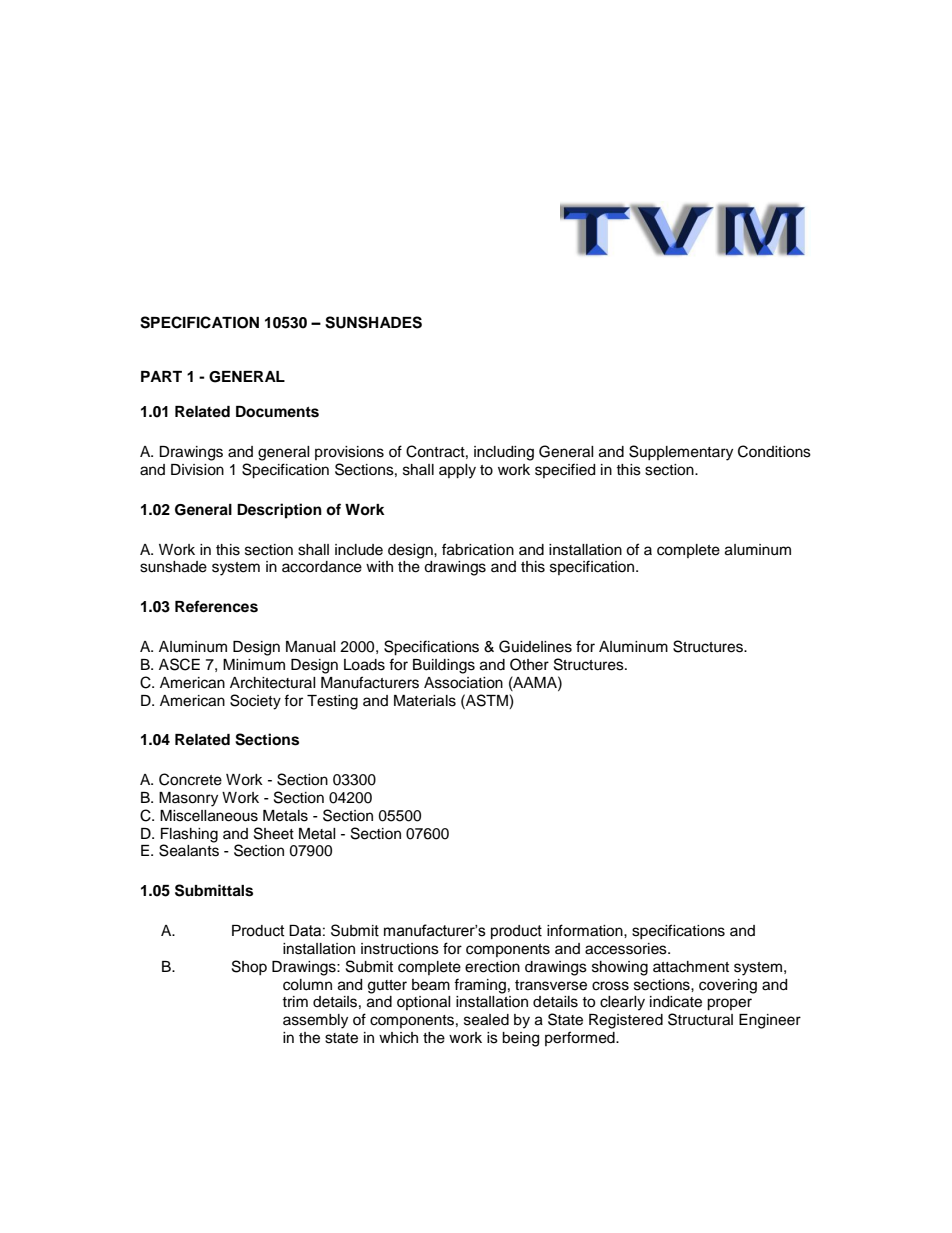 This screenshot has width=952, height=1233. I want to click on Miscellaneous, so click(209, 816).
